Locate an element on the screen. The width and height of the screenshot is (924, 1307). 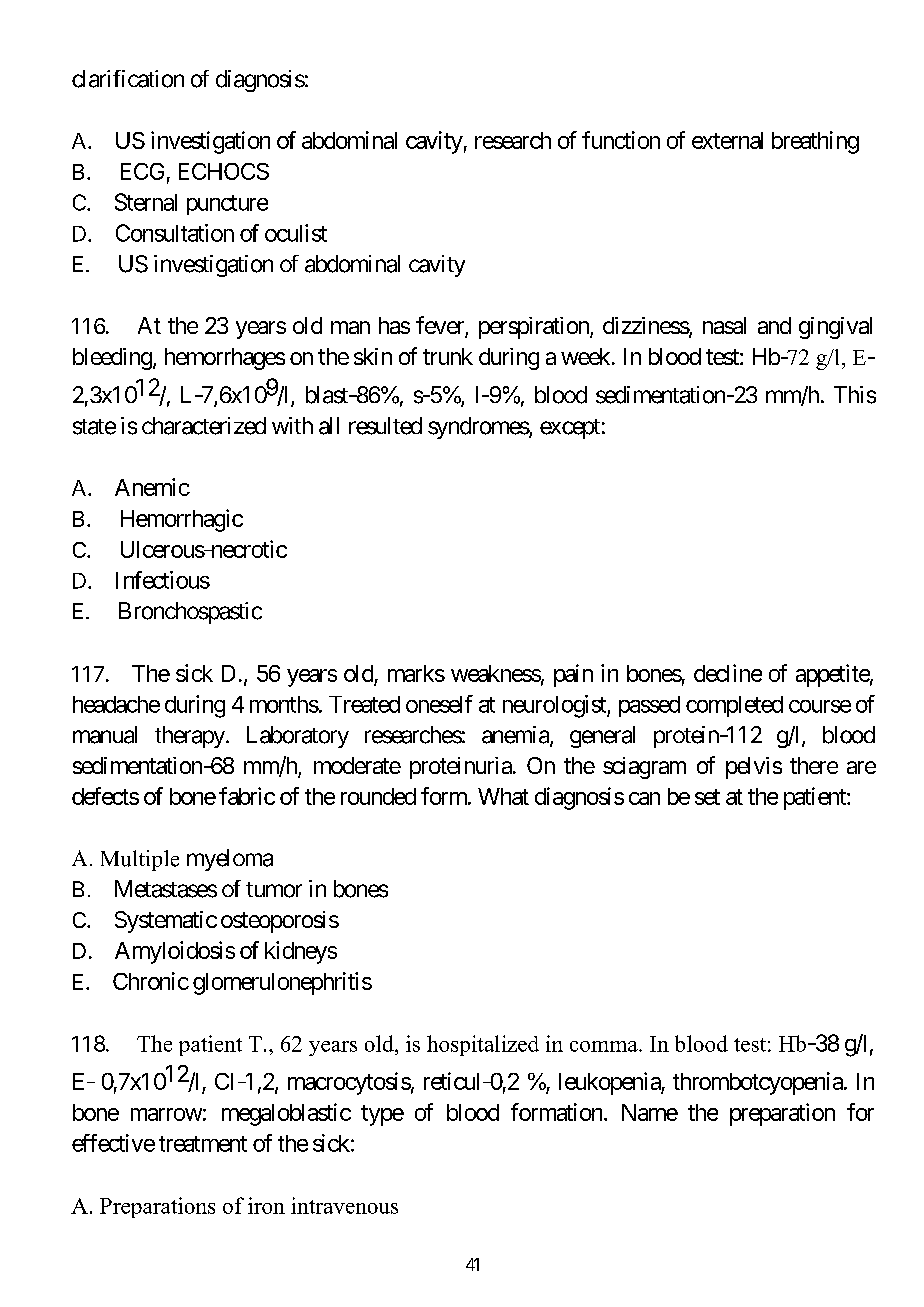
intravenous is located at coordinates (344, 1205).
